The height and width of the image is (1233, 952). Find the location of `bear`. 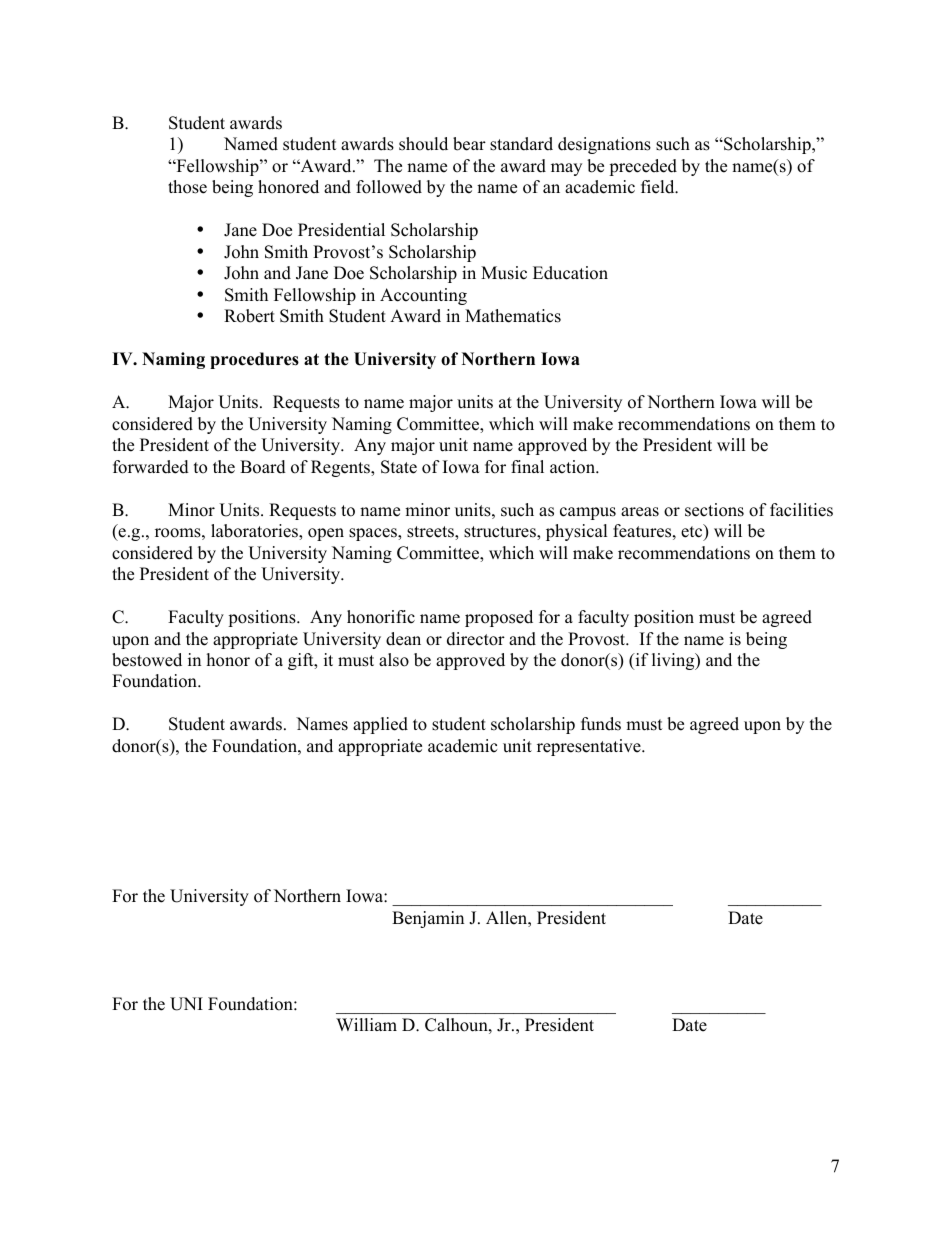

bear is located at coordinates (469, 144).
